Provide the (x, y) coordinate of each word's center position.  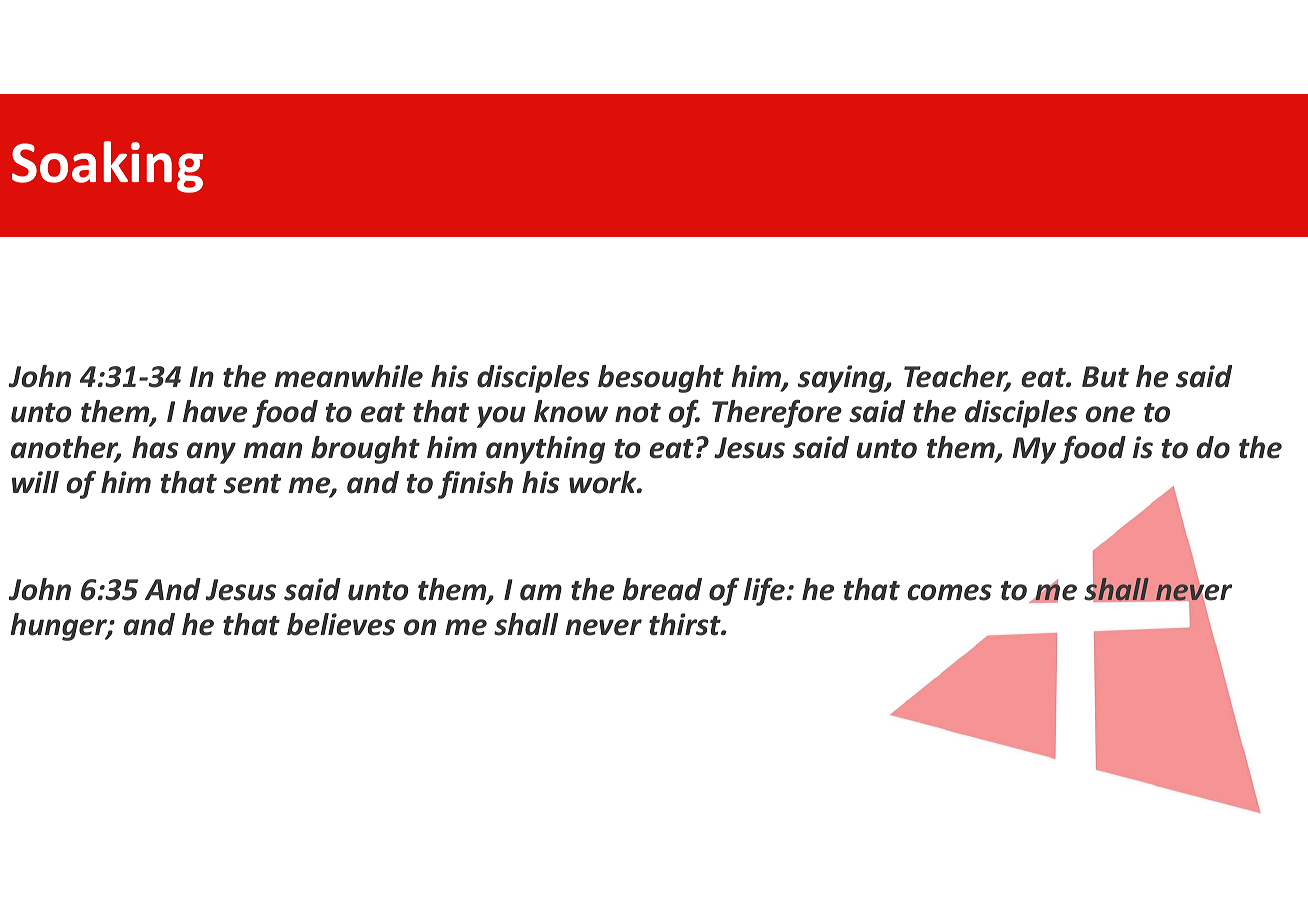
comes (949, 592)
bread (662, 589)
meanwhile (348, 376)
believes (341, 624)
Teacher (957, 377)
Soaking (107, 167)
